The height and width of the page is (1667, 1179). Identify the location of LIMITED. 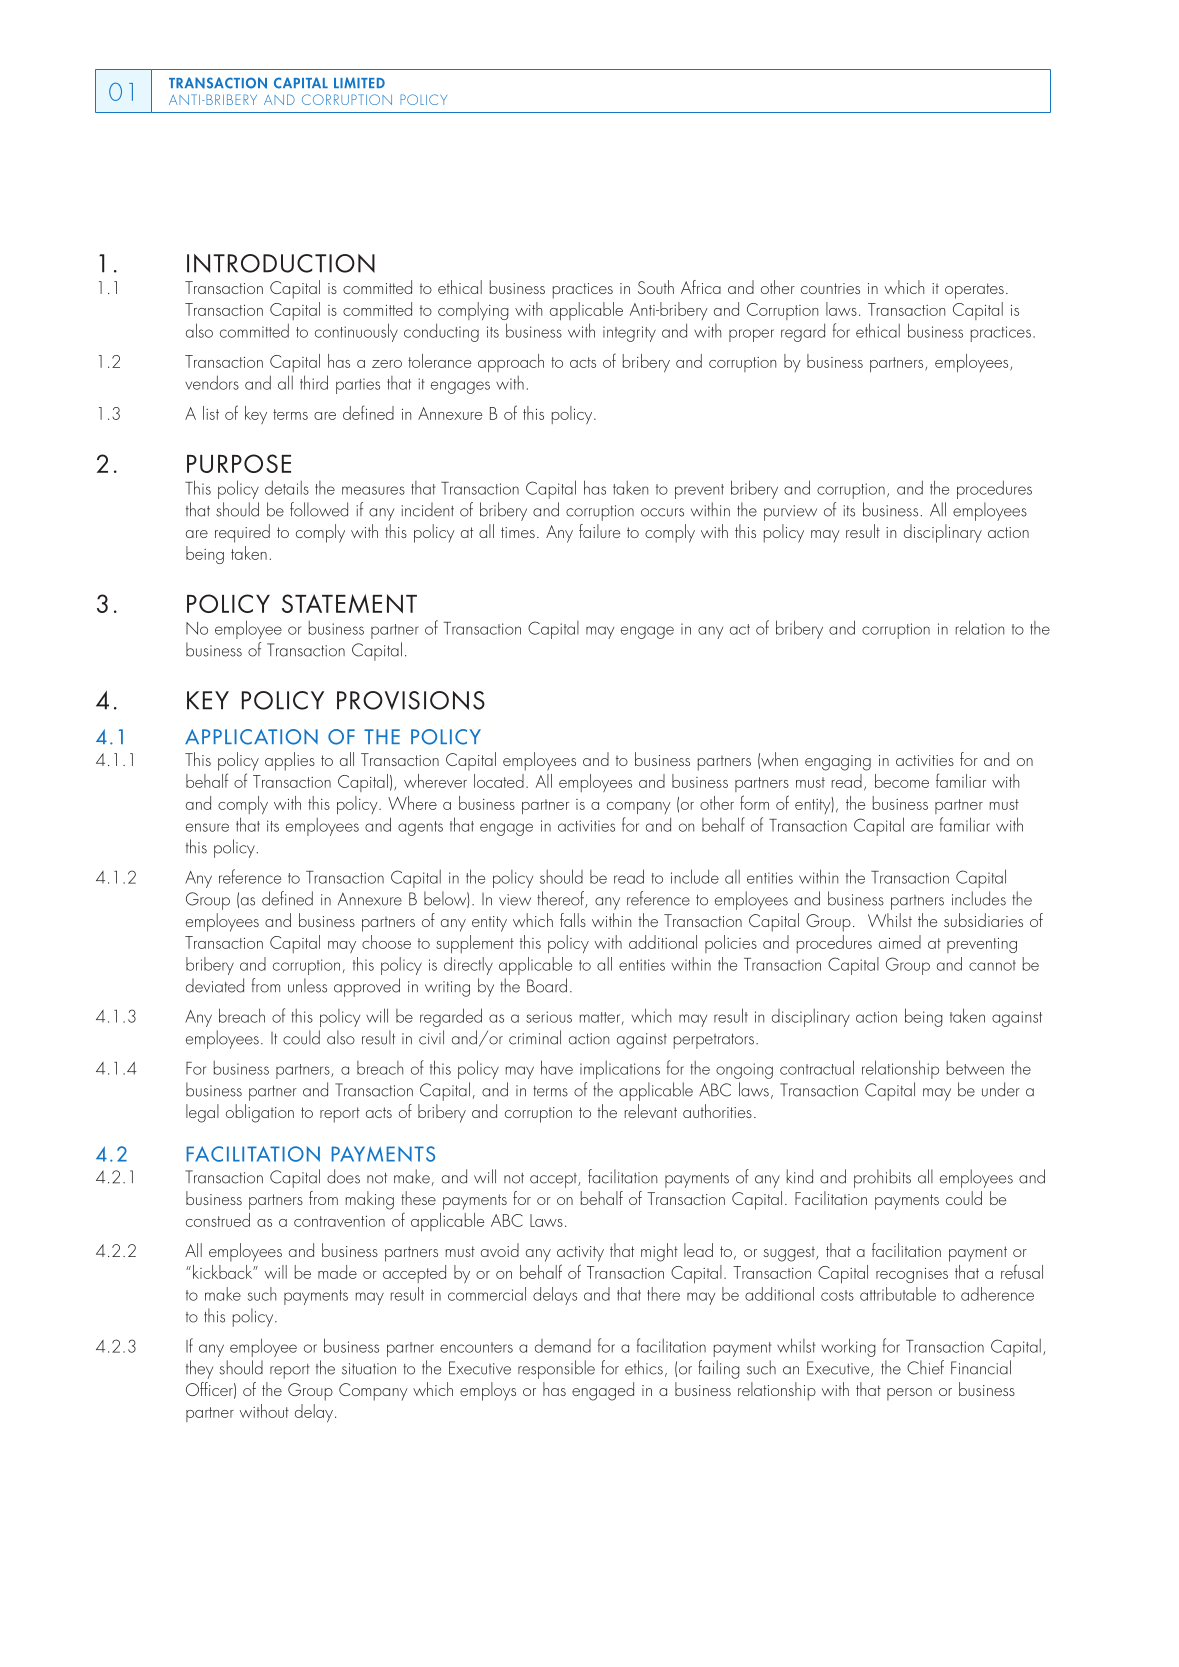
(359, 82).
